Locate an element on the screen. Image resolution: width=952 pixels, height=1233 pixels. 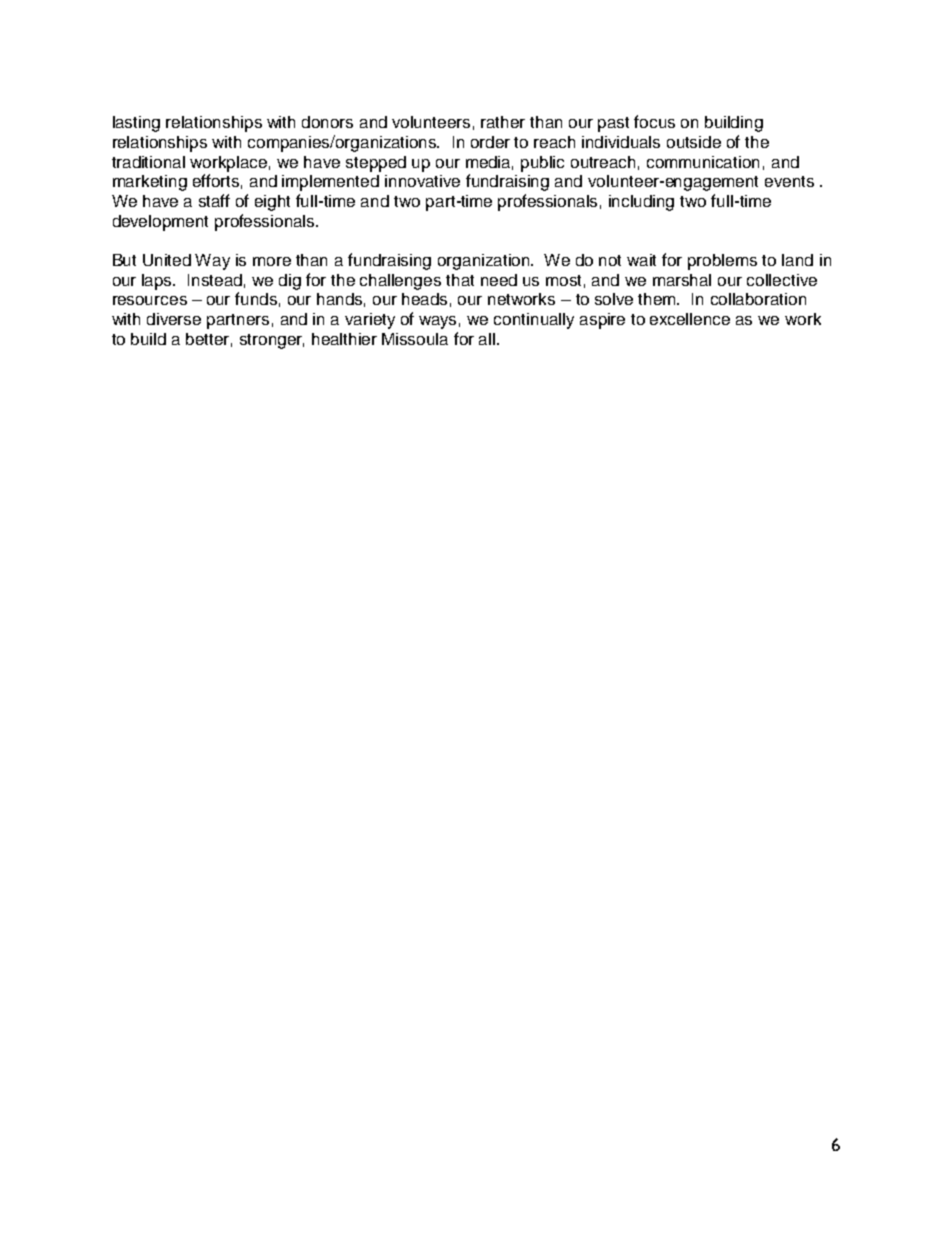
focus is located at coordinates (654, 121).
